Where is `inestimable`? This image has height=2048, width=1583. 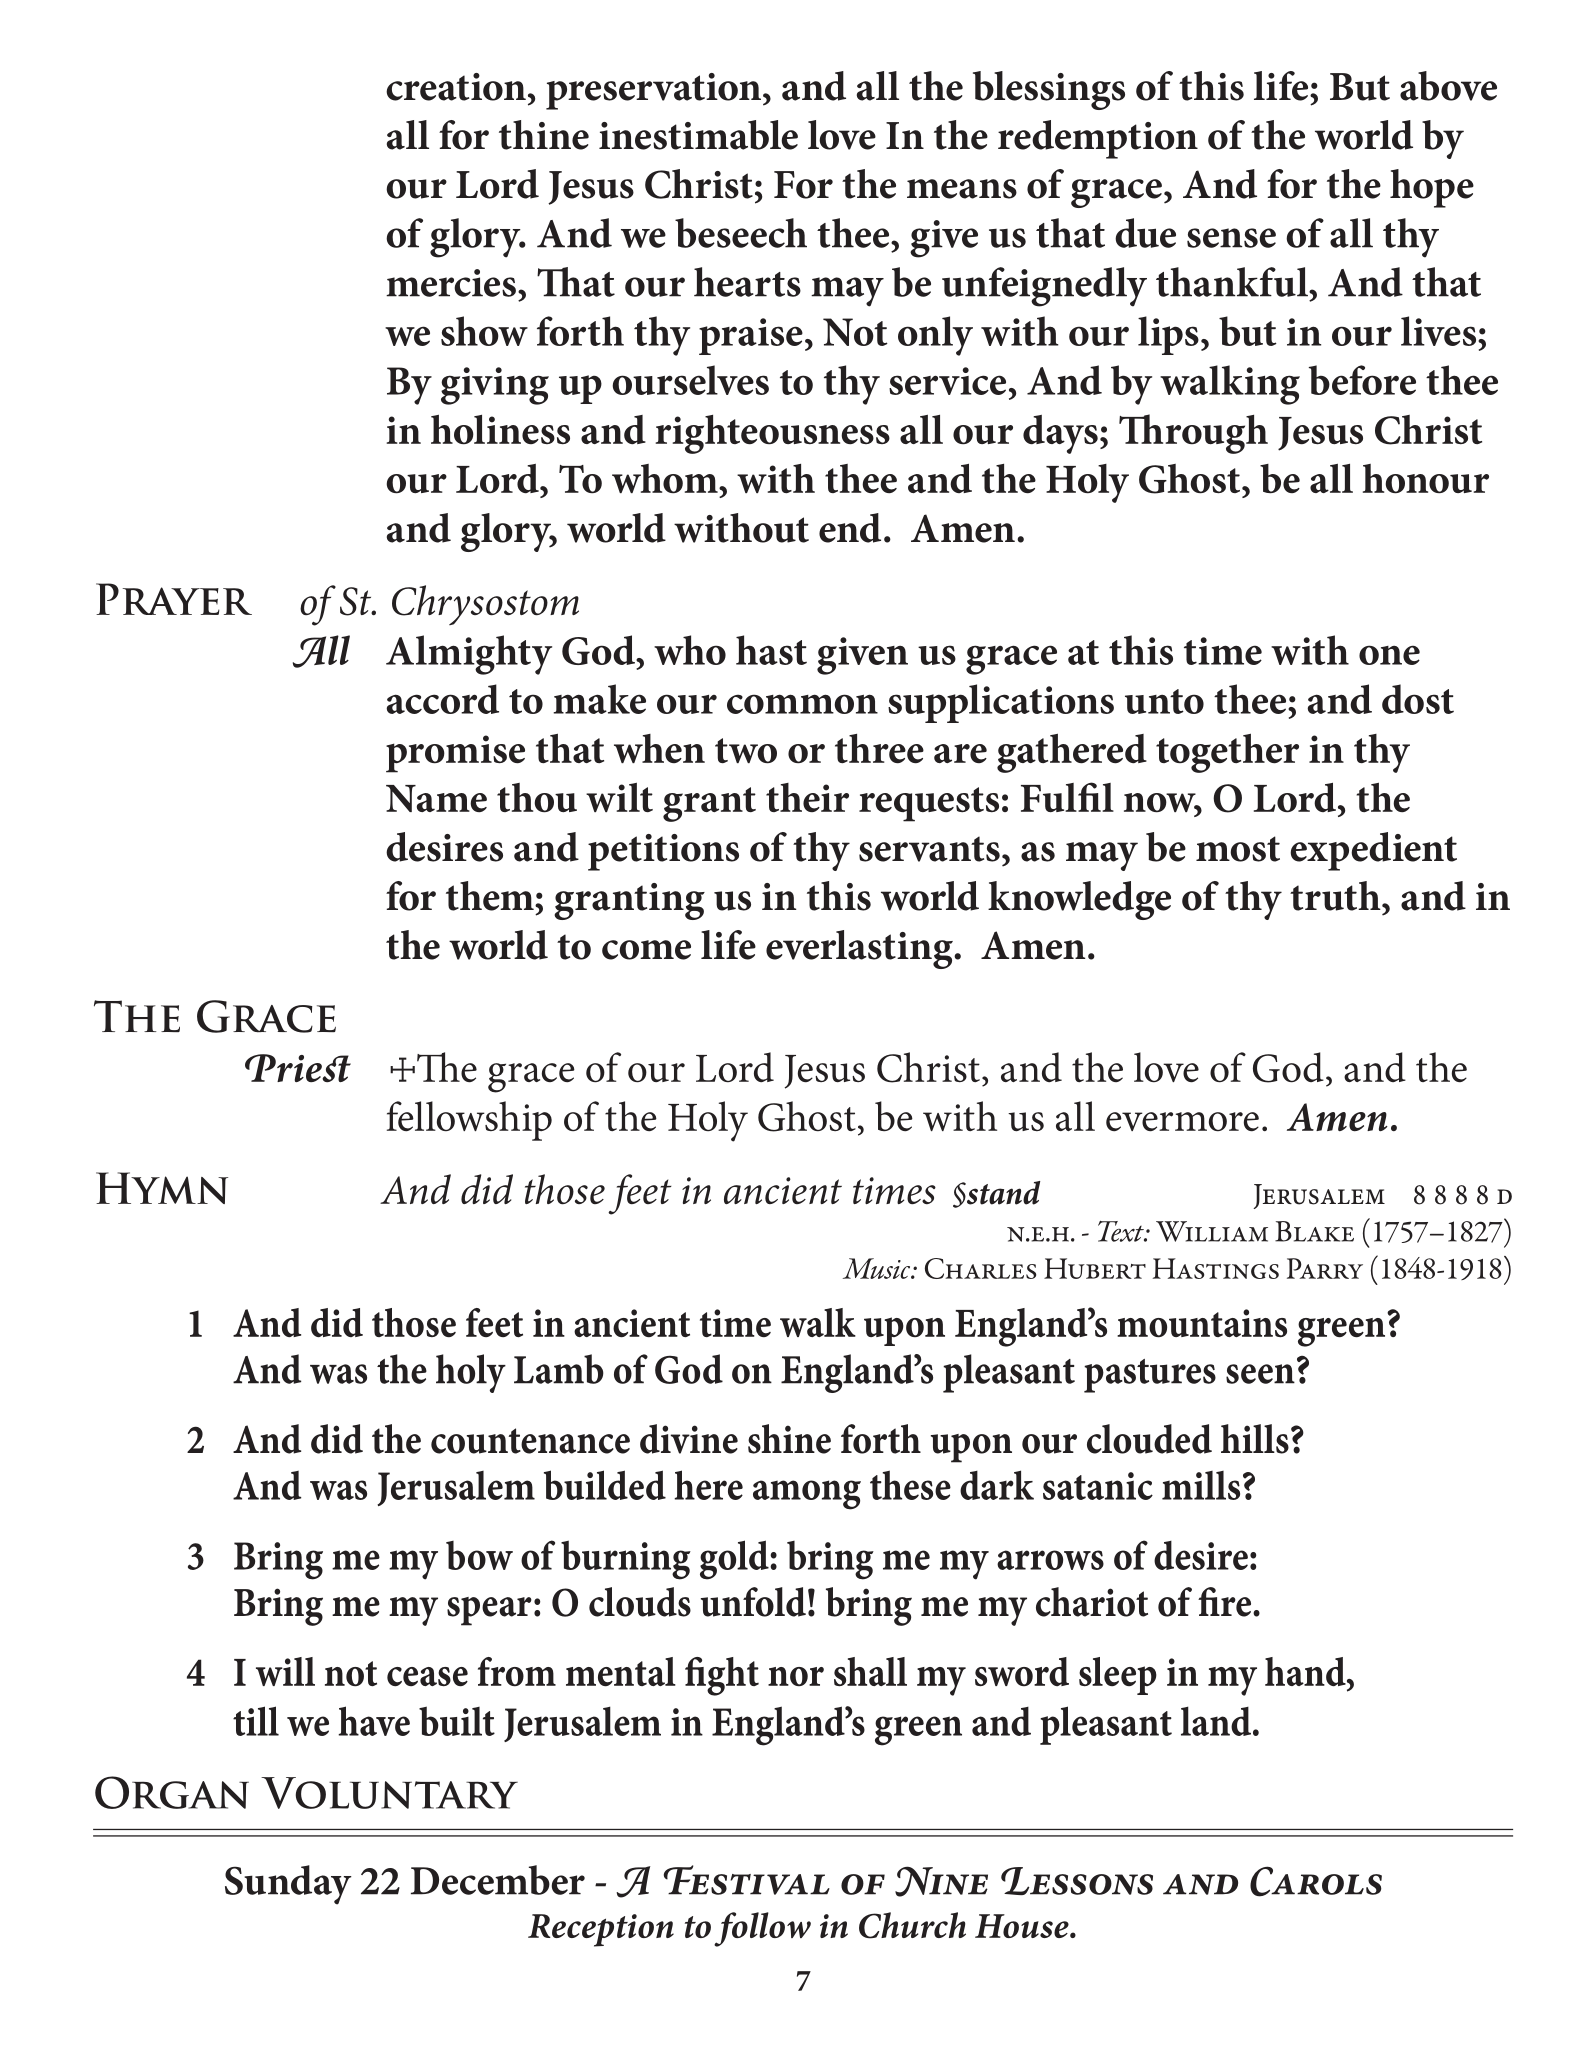 inestimable is located at coordinates (698, 135).
